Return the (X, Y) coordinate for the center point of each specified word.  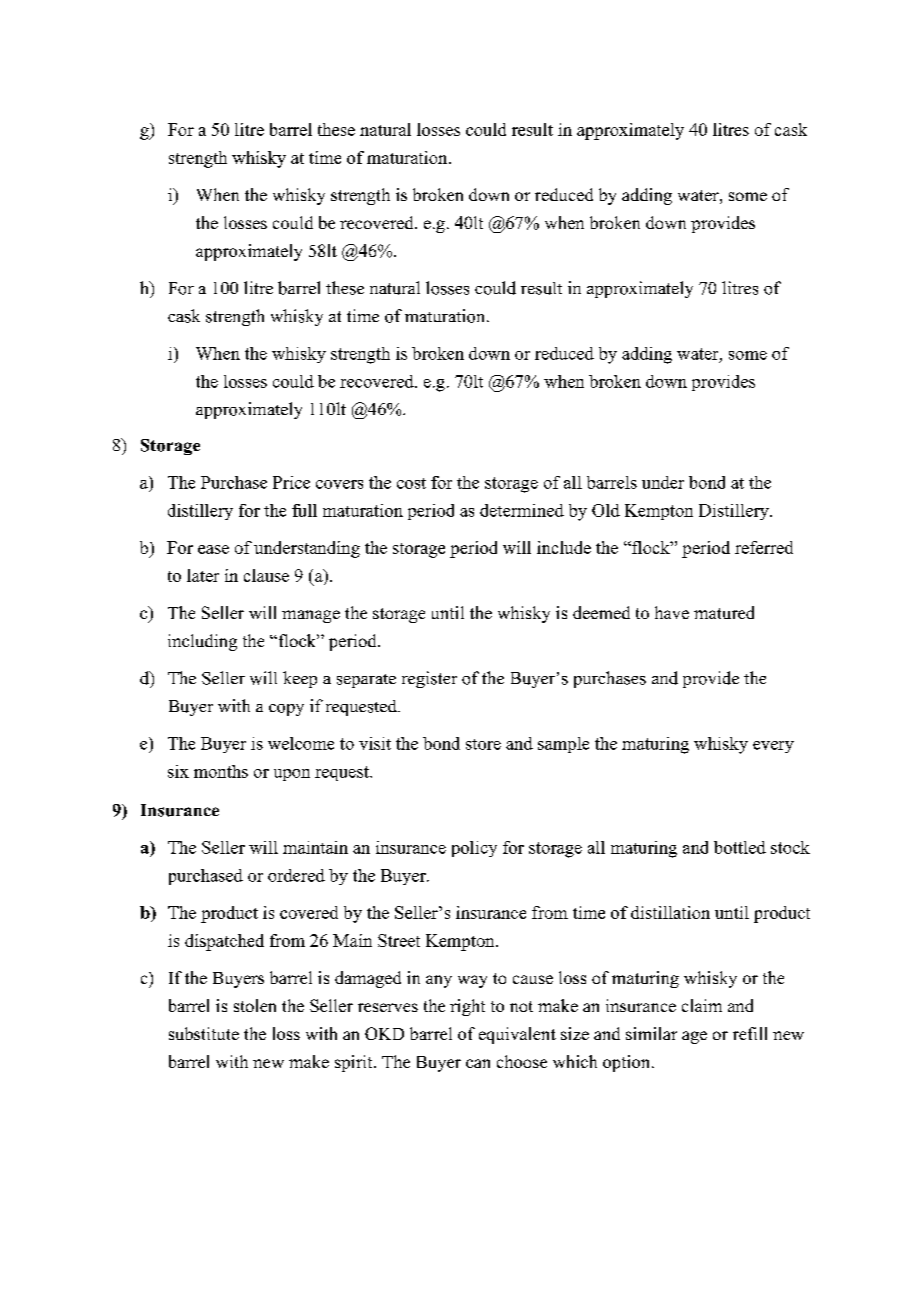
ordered (296, 875)
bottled (740, 847)
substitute (204, 1033)
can (478, 1063)
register (429, 679)
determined (522, 510)
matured (724, 612)
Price (291, 482)
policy (474, 849)
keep (300, 679)
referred (764, 547)
